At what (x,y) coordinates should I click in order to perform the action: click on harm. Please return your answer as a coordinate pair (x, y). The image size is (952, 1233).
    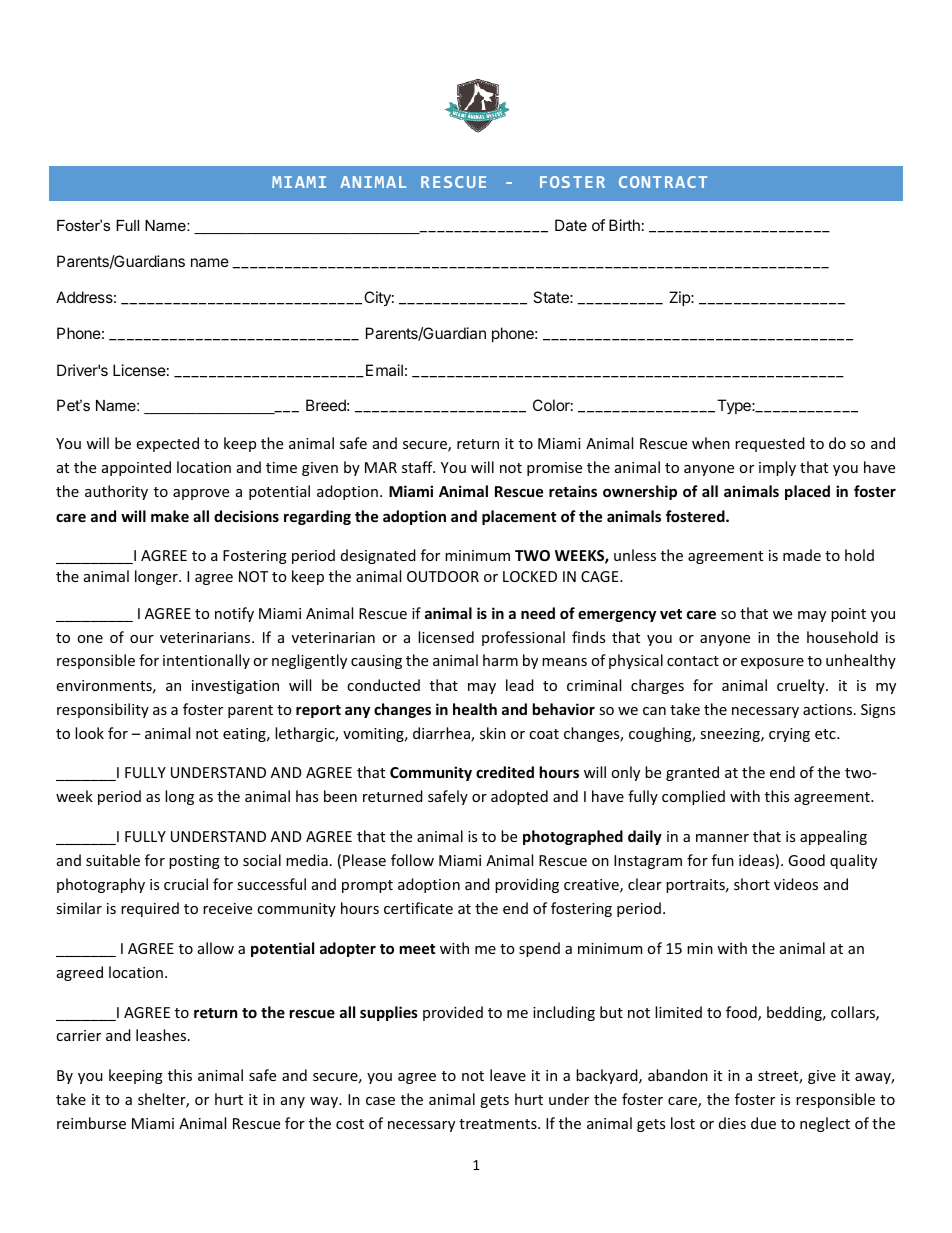
    Looking at the image, I should click on (500, 660).
